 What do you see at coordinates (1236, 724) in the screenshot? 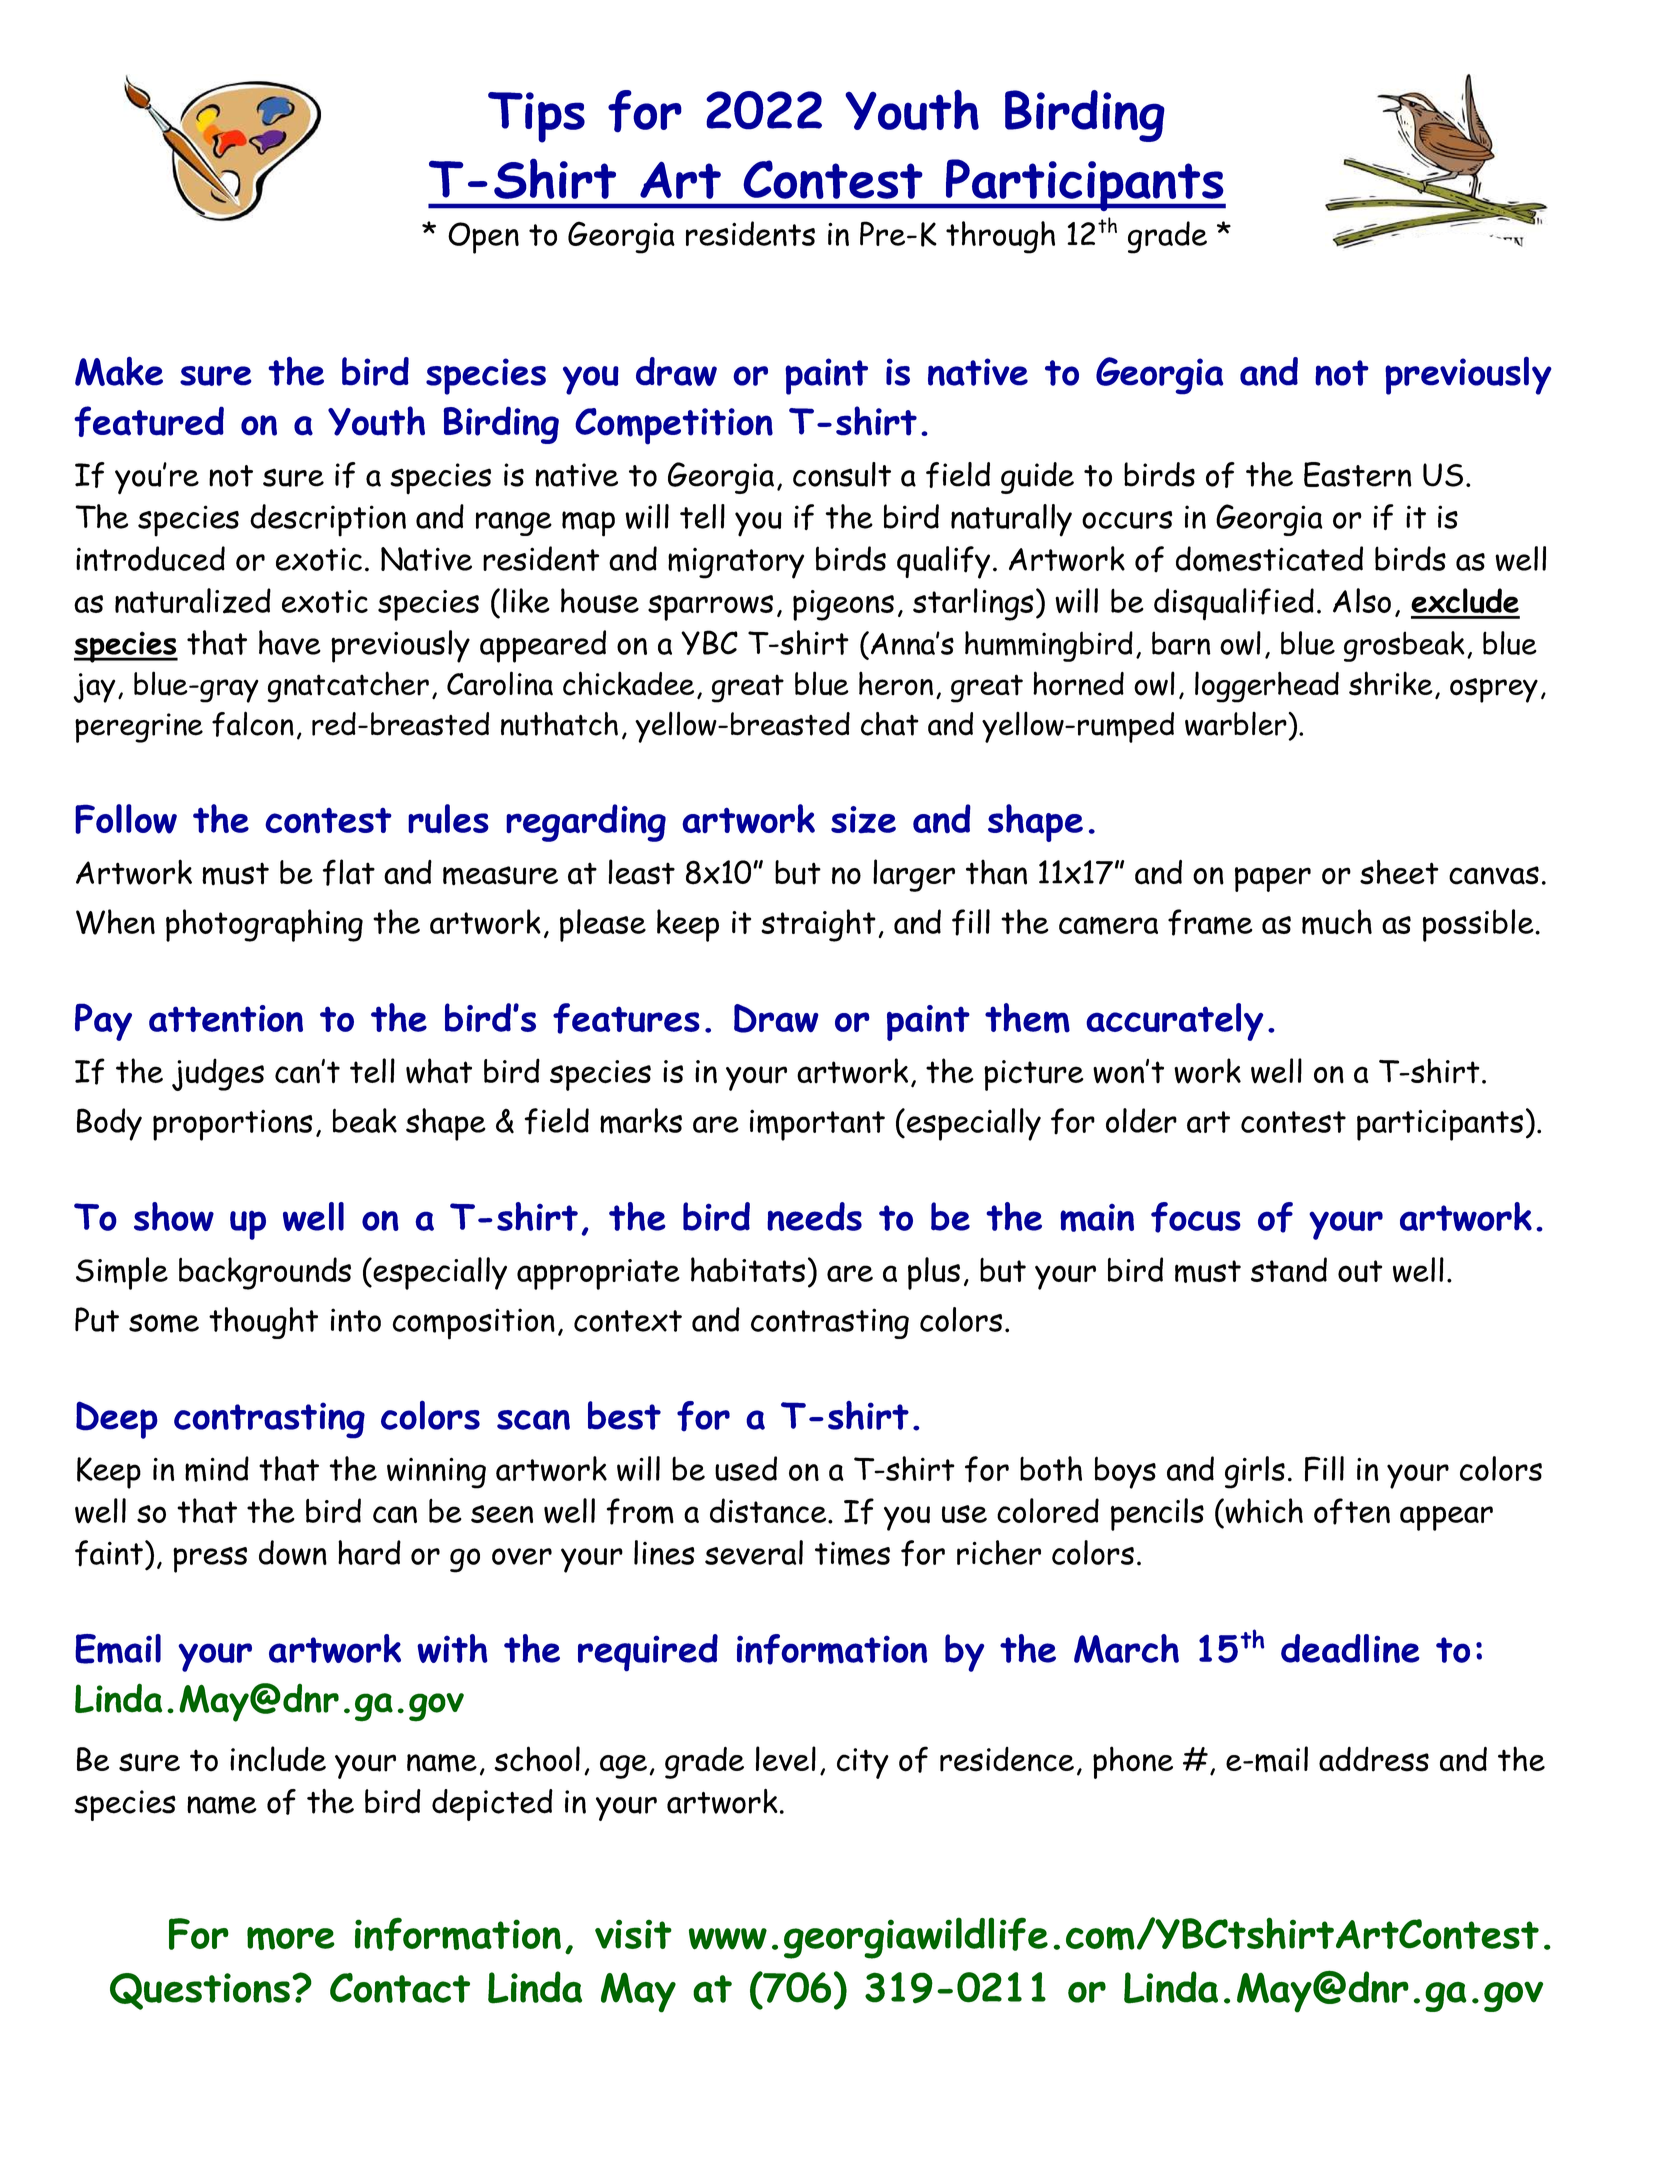
I see `warbler` at bounding box center [1236, 724].
